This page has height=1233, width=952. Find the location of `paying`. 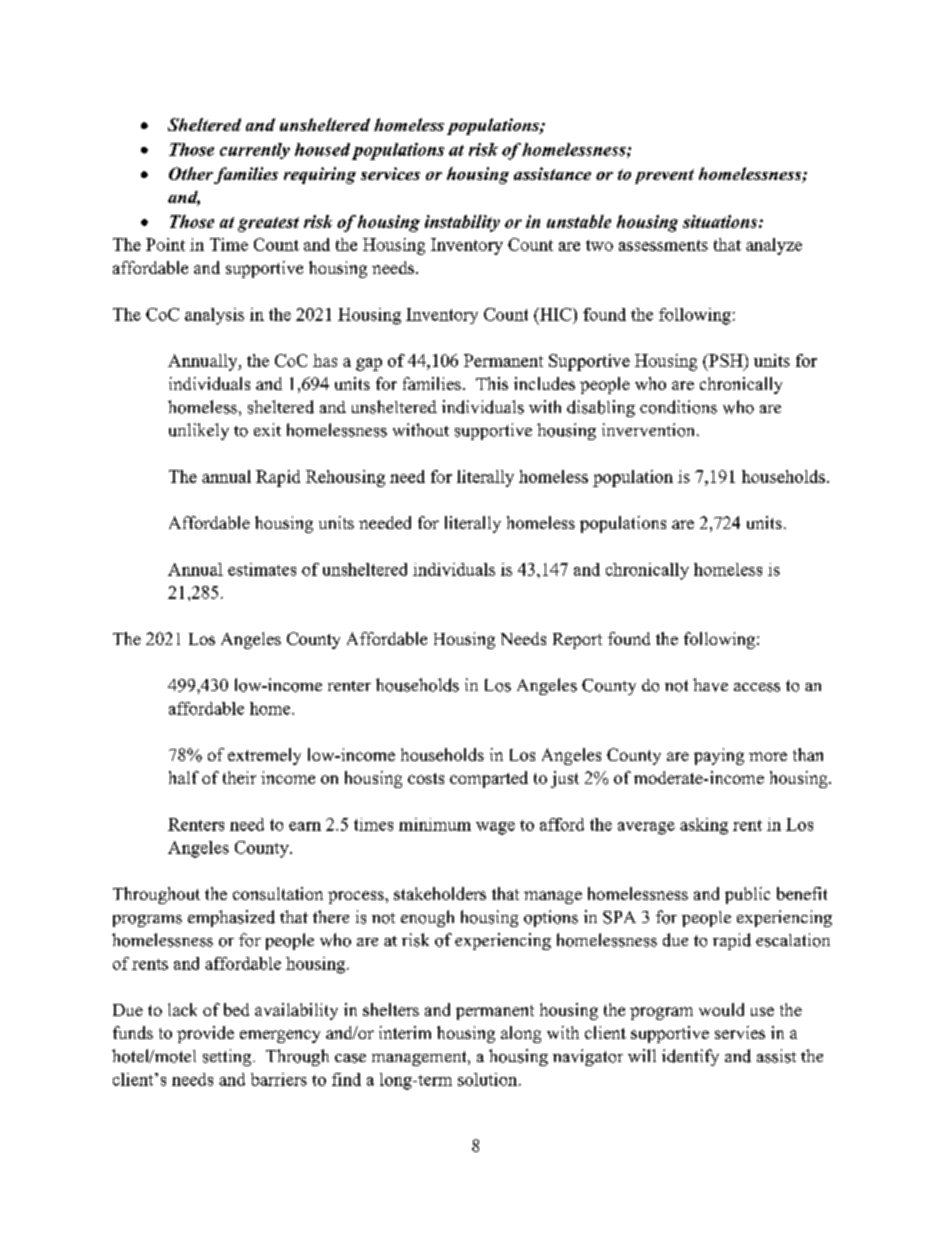

paying is located at coordinates (719, 756).
